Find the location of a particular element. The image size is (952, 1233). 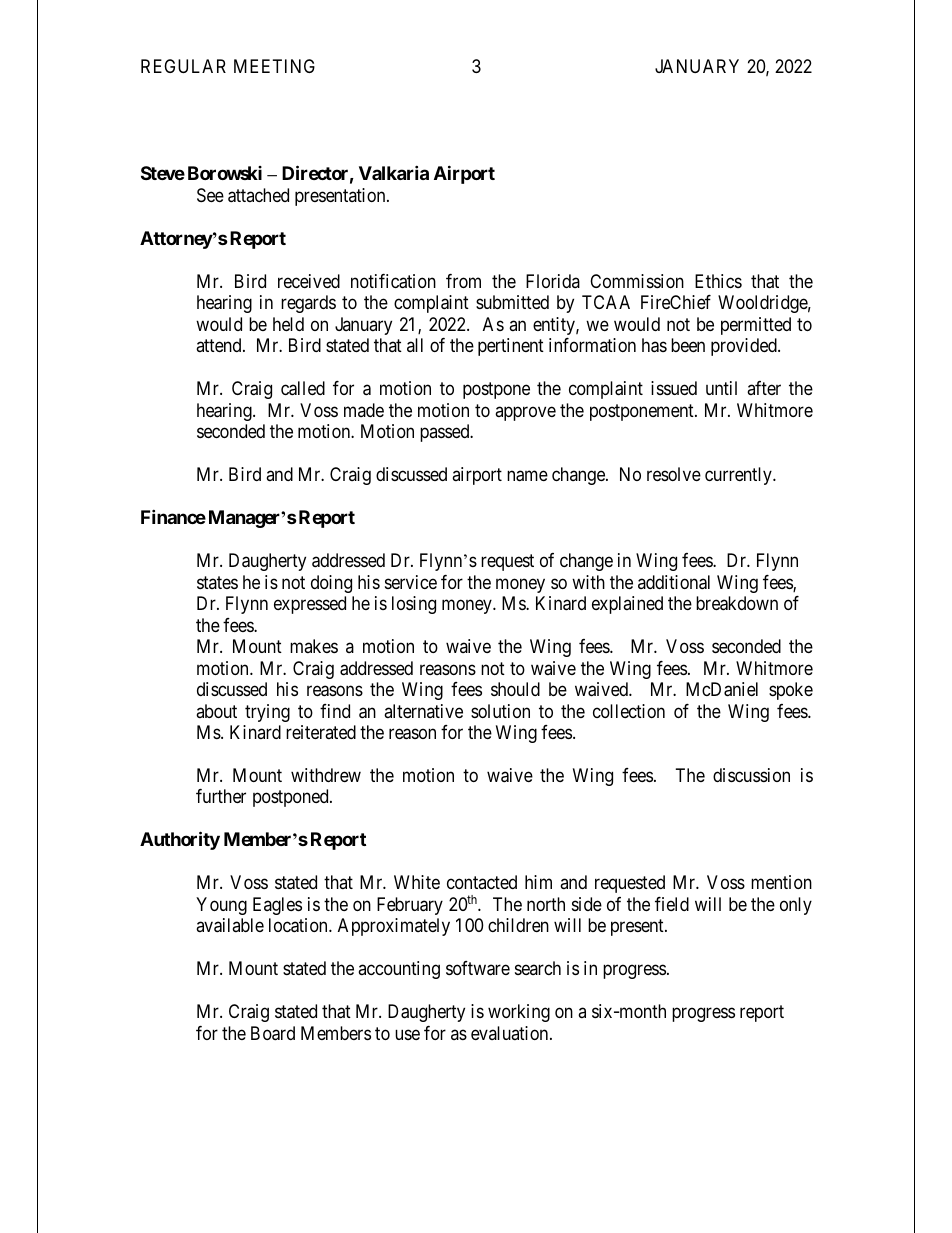

additional is located at coordinates (674, 582).
